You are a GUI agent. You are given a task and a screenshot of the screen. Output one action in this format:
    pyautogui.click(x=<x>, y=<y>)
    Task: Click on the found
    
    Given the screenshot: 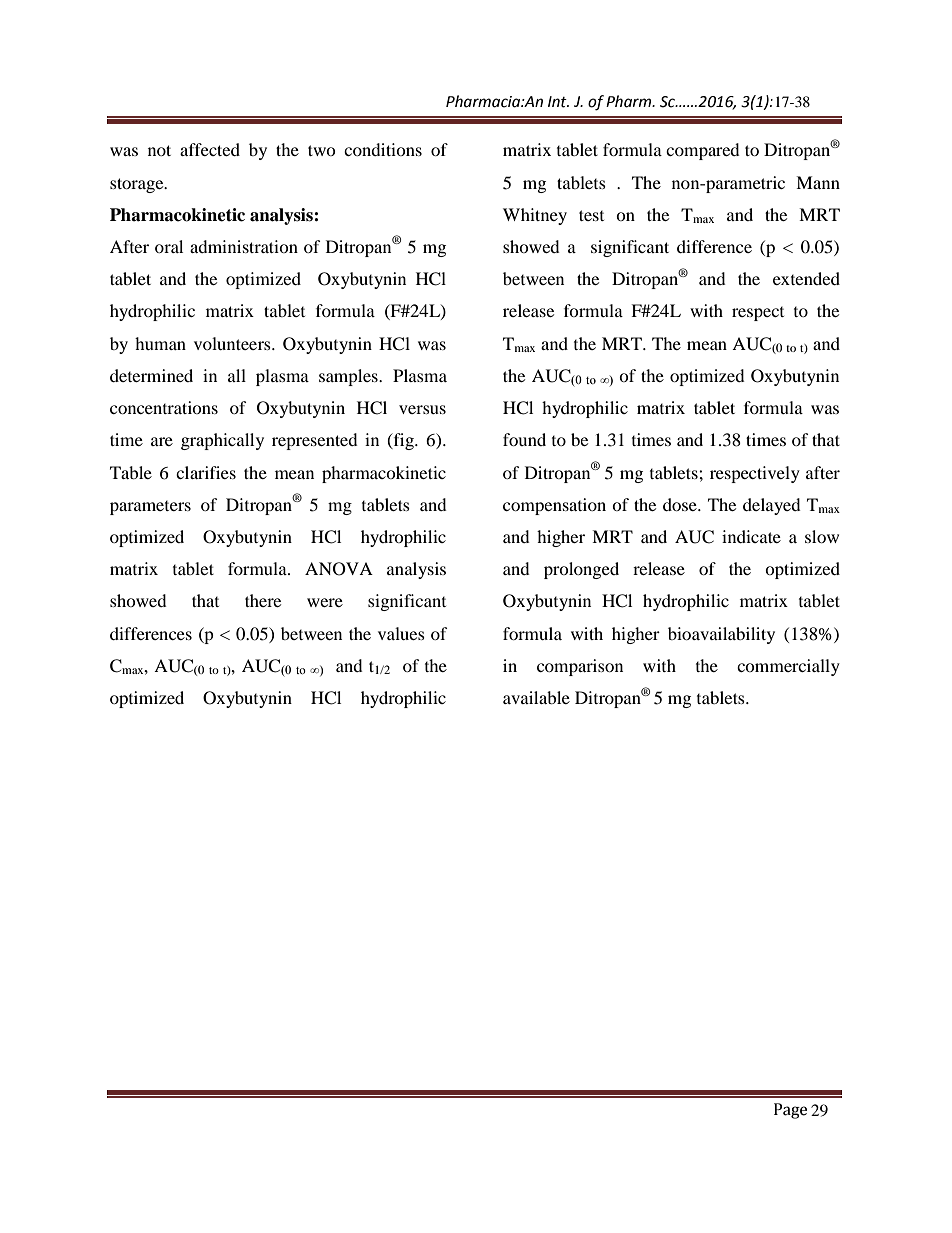 What is the action you would take?
    pyautogui.click(x=524, y=439)
